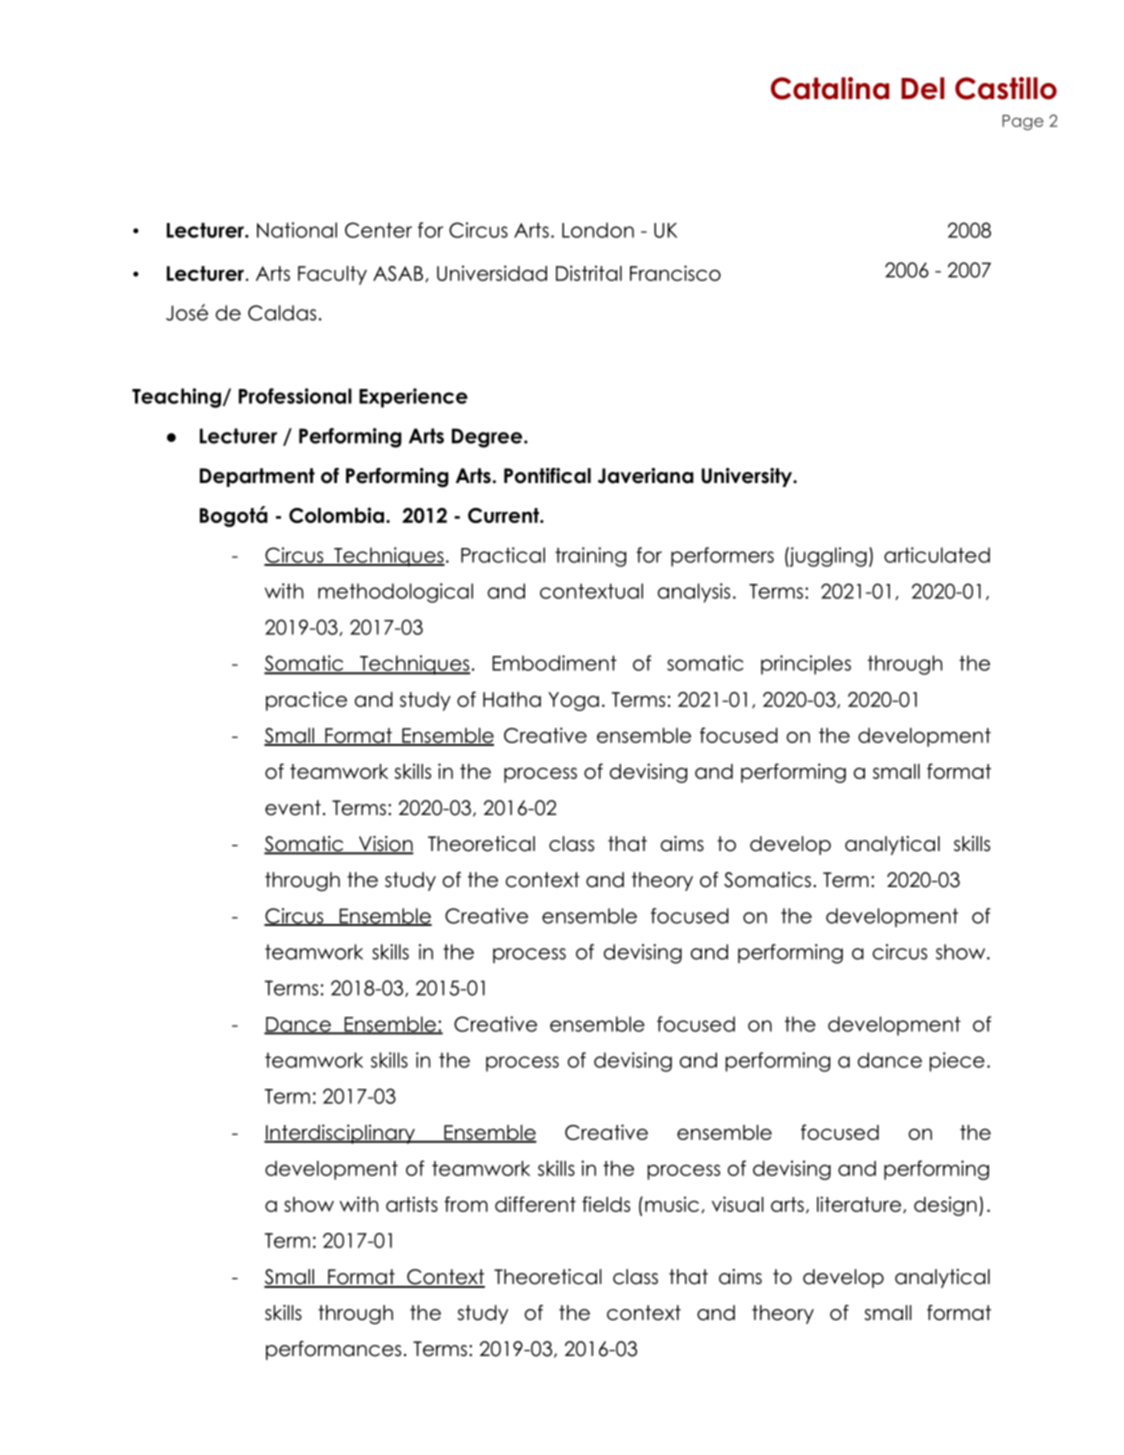 This image has width=1124, height=1455. What do you see at coordinates (297, 230) in the image?
I see `National` at bounding box center [297, 230].
